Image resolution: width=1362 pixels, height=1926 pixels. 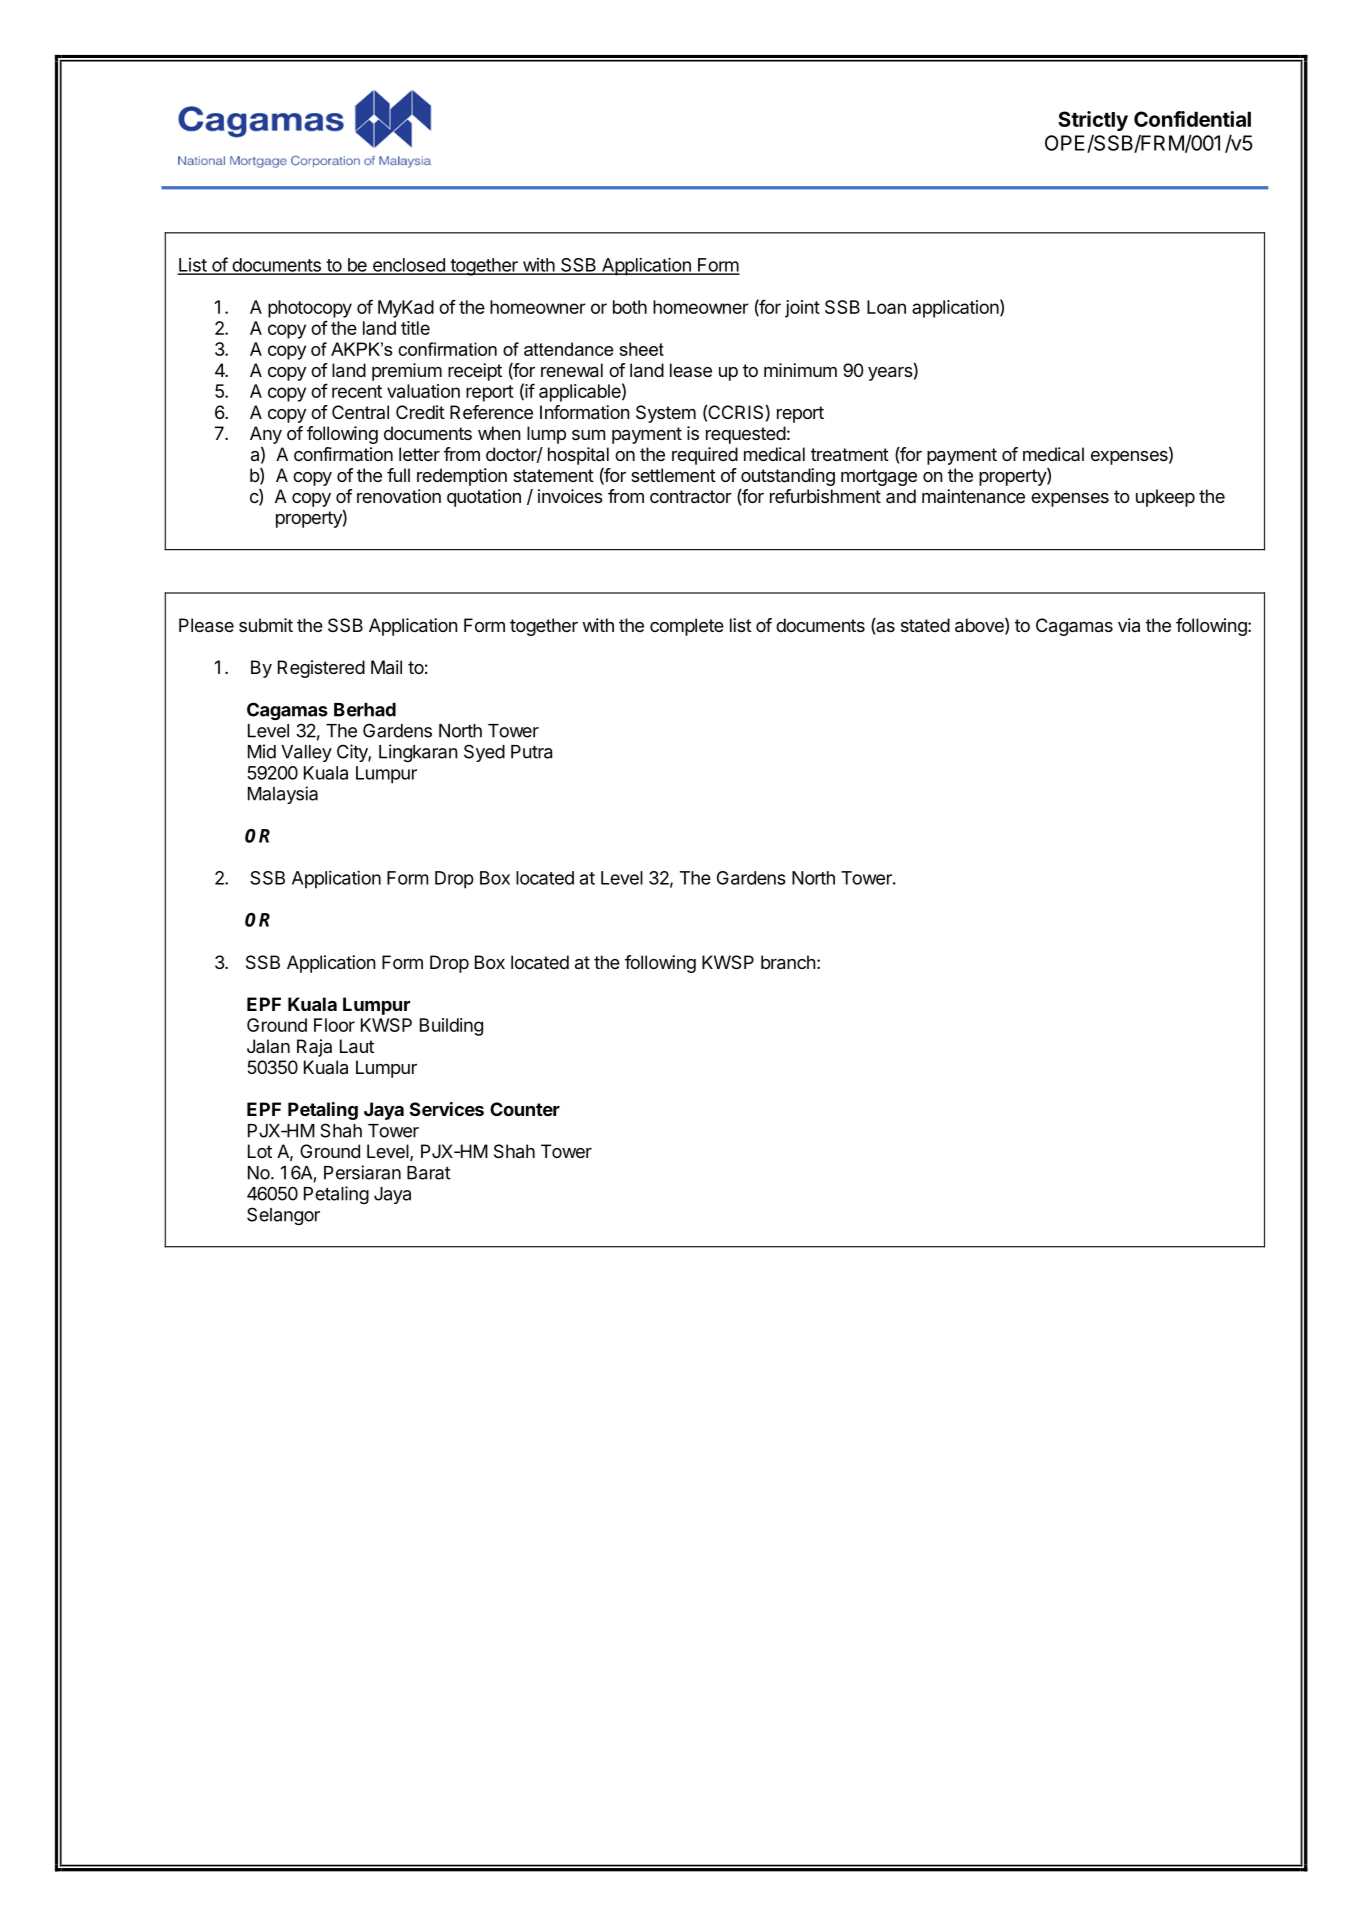 What do you see at coordinates (386, 667) in the page?
I see `Mail` at bounding box center [386, 667].
